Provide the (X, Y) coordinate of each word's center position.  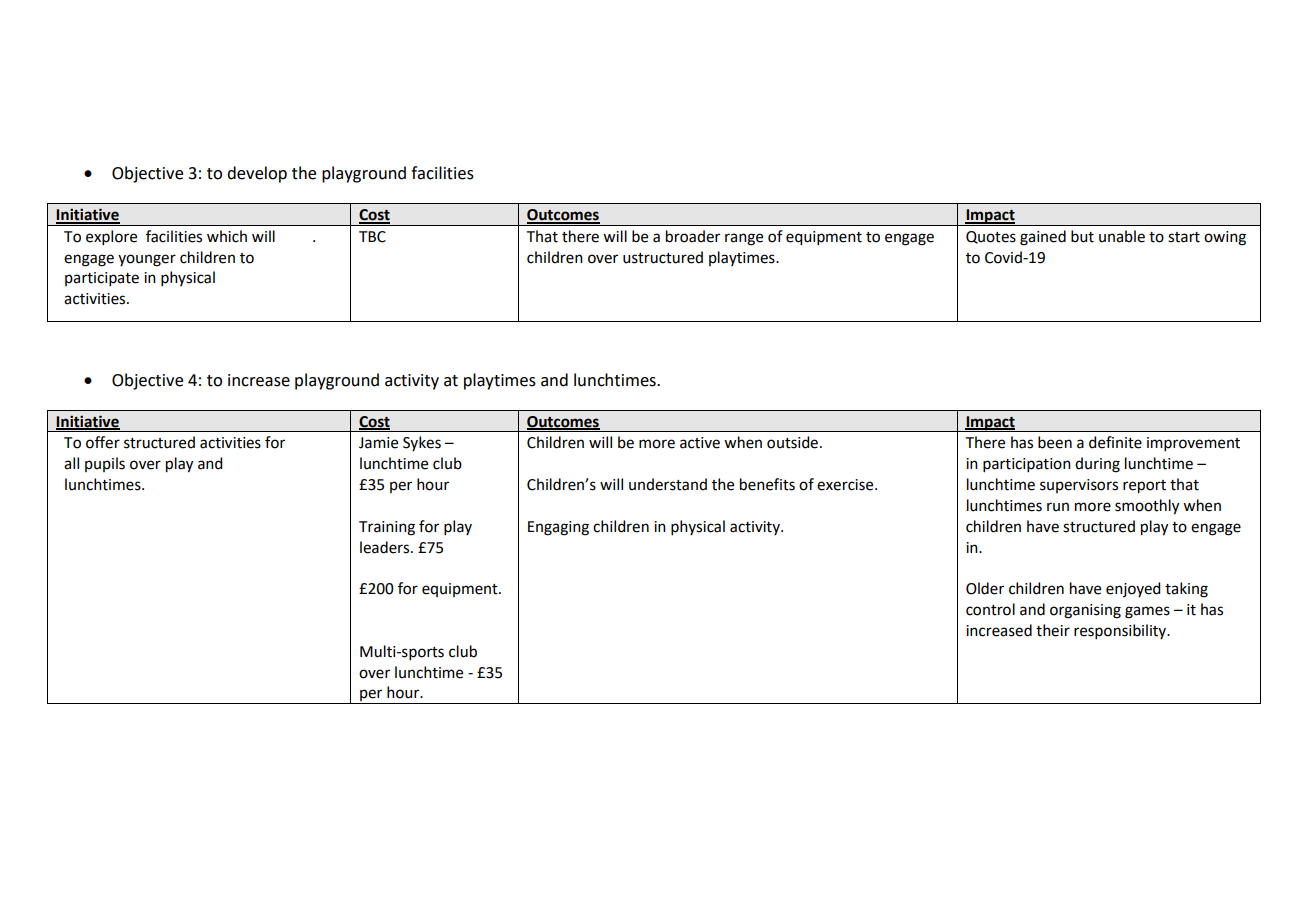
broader (693, 236)
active (700, 443)
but (1082, 236)
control (990, 609)
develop (257, 174)
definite (1115, 442)
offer (103, 442)
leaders (386, 547)
